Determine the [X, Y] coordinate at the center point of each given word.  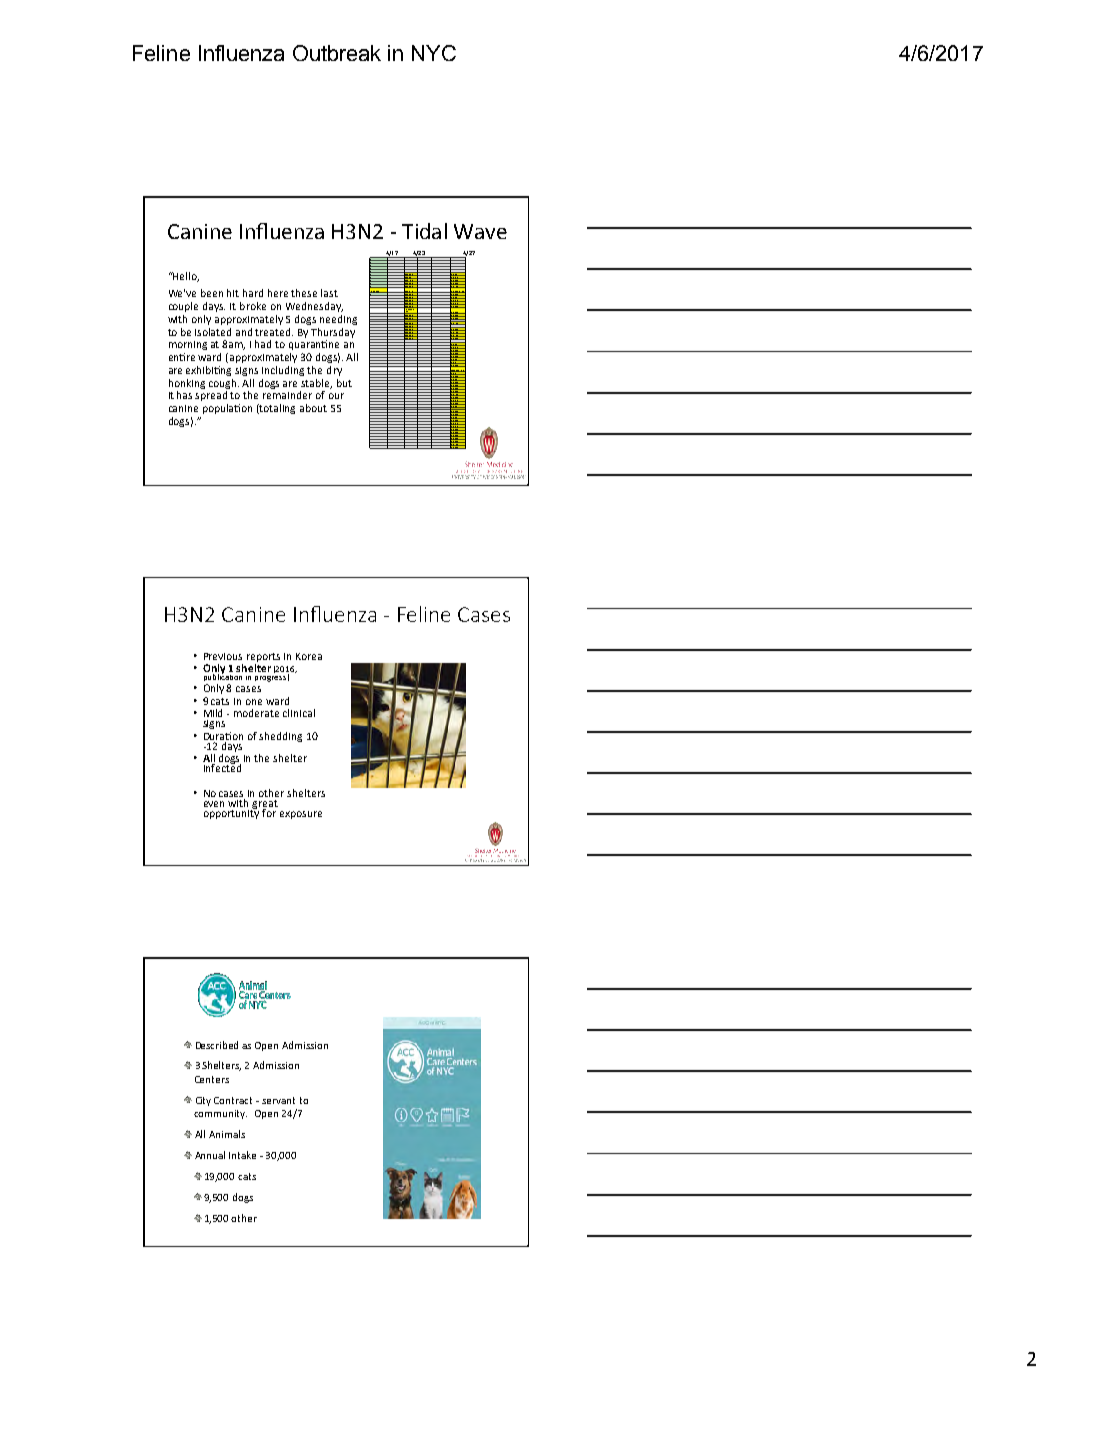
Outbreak [337, 53]
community [220, 1114]
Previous [223, 656]
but [344, 383]
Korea [309, 656]
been [212, 293]
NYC [434, 53]
